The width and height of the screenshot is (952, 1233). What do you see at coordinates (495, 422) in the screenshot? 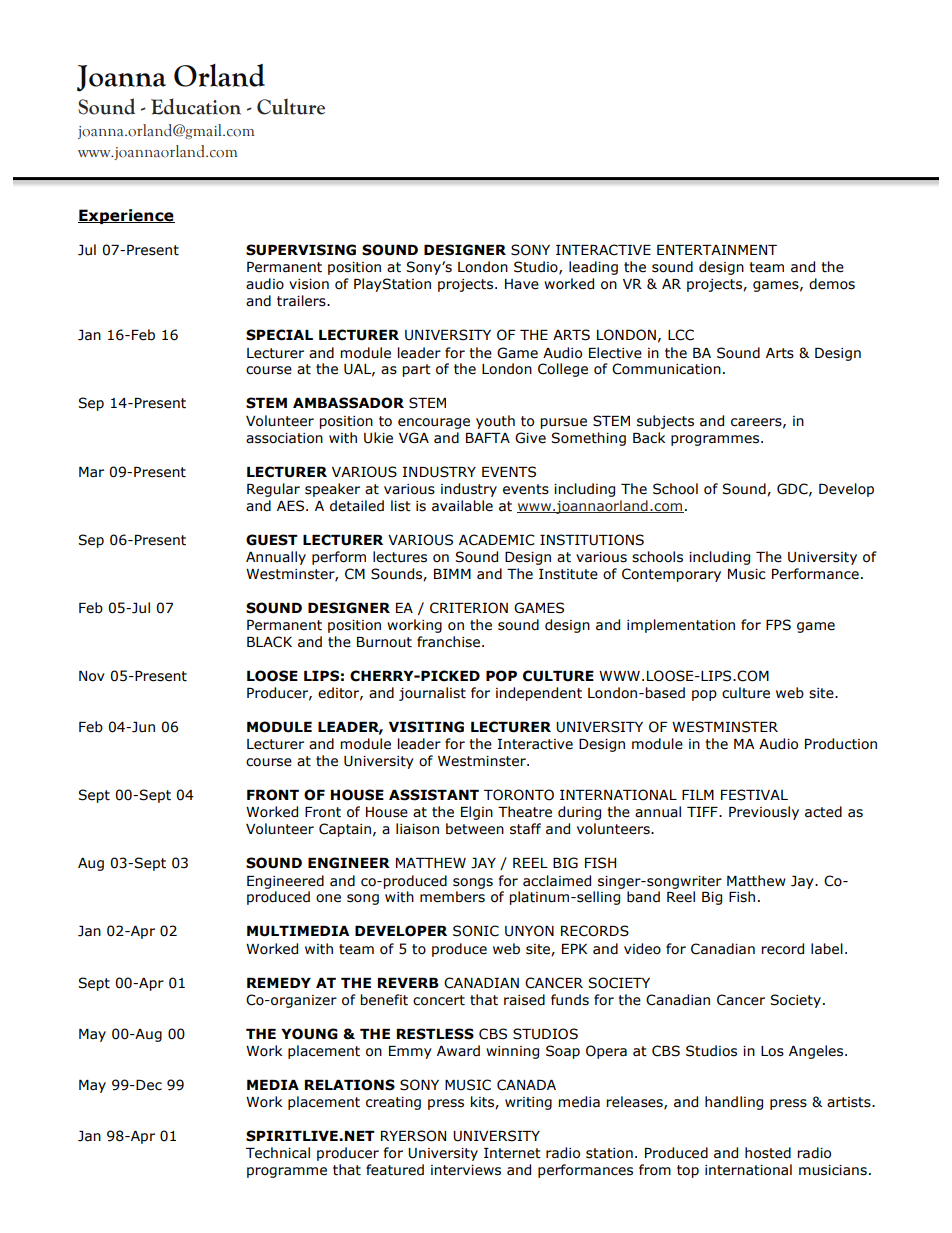
I see `youth` at bounding box center [495, 422].
